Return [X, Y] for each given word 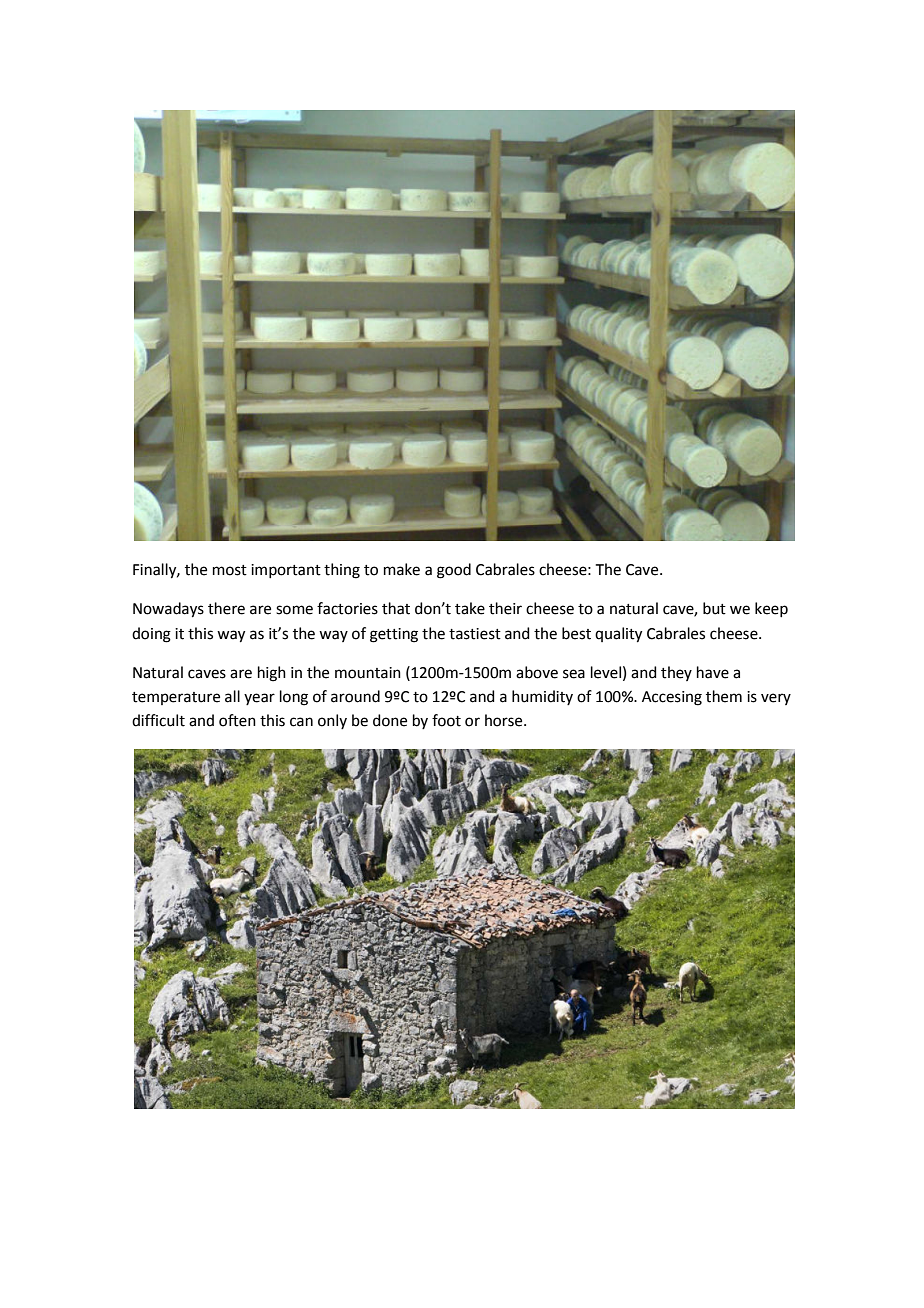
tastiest [475, 634]
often [237, 720]
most [230, 570]
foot [446, 720]
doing [151, 635]
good [454, 571]
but [714, 608]
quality [618, 635]
